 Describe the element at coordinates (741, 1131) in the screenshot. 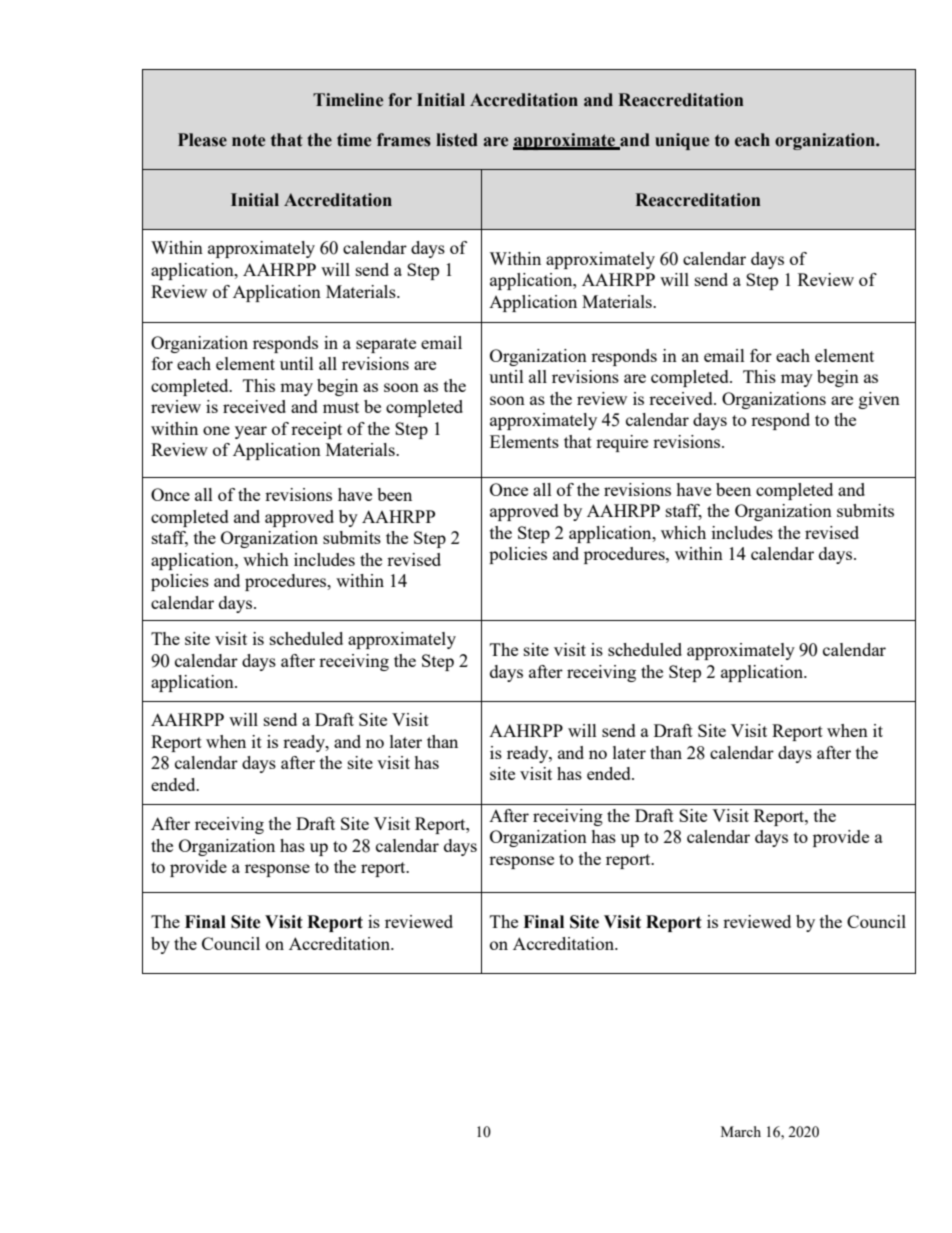

I see `March` at that location.
